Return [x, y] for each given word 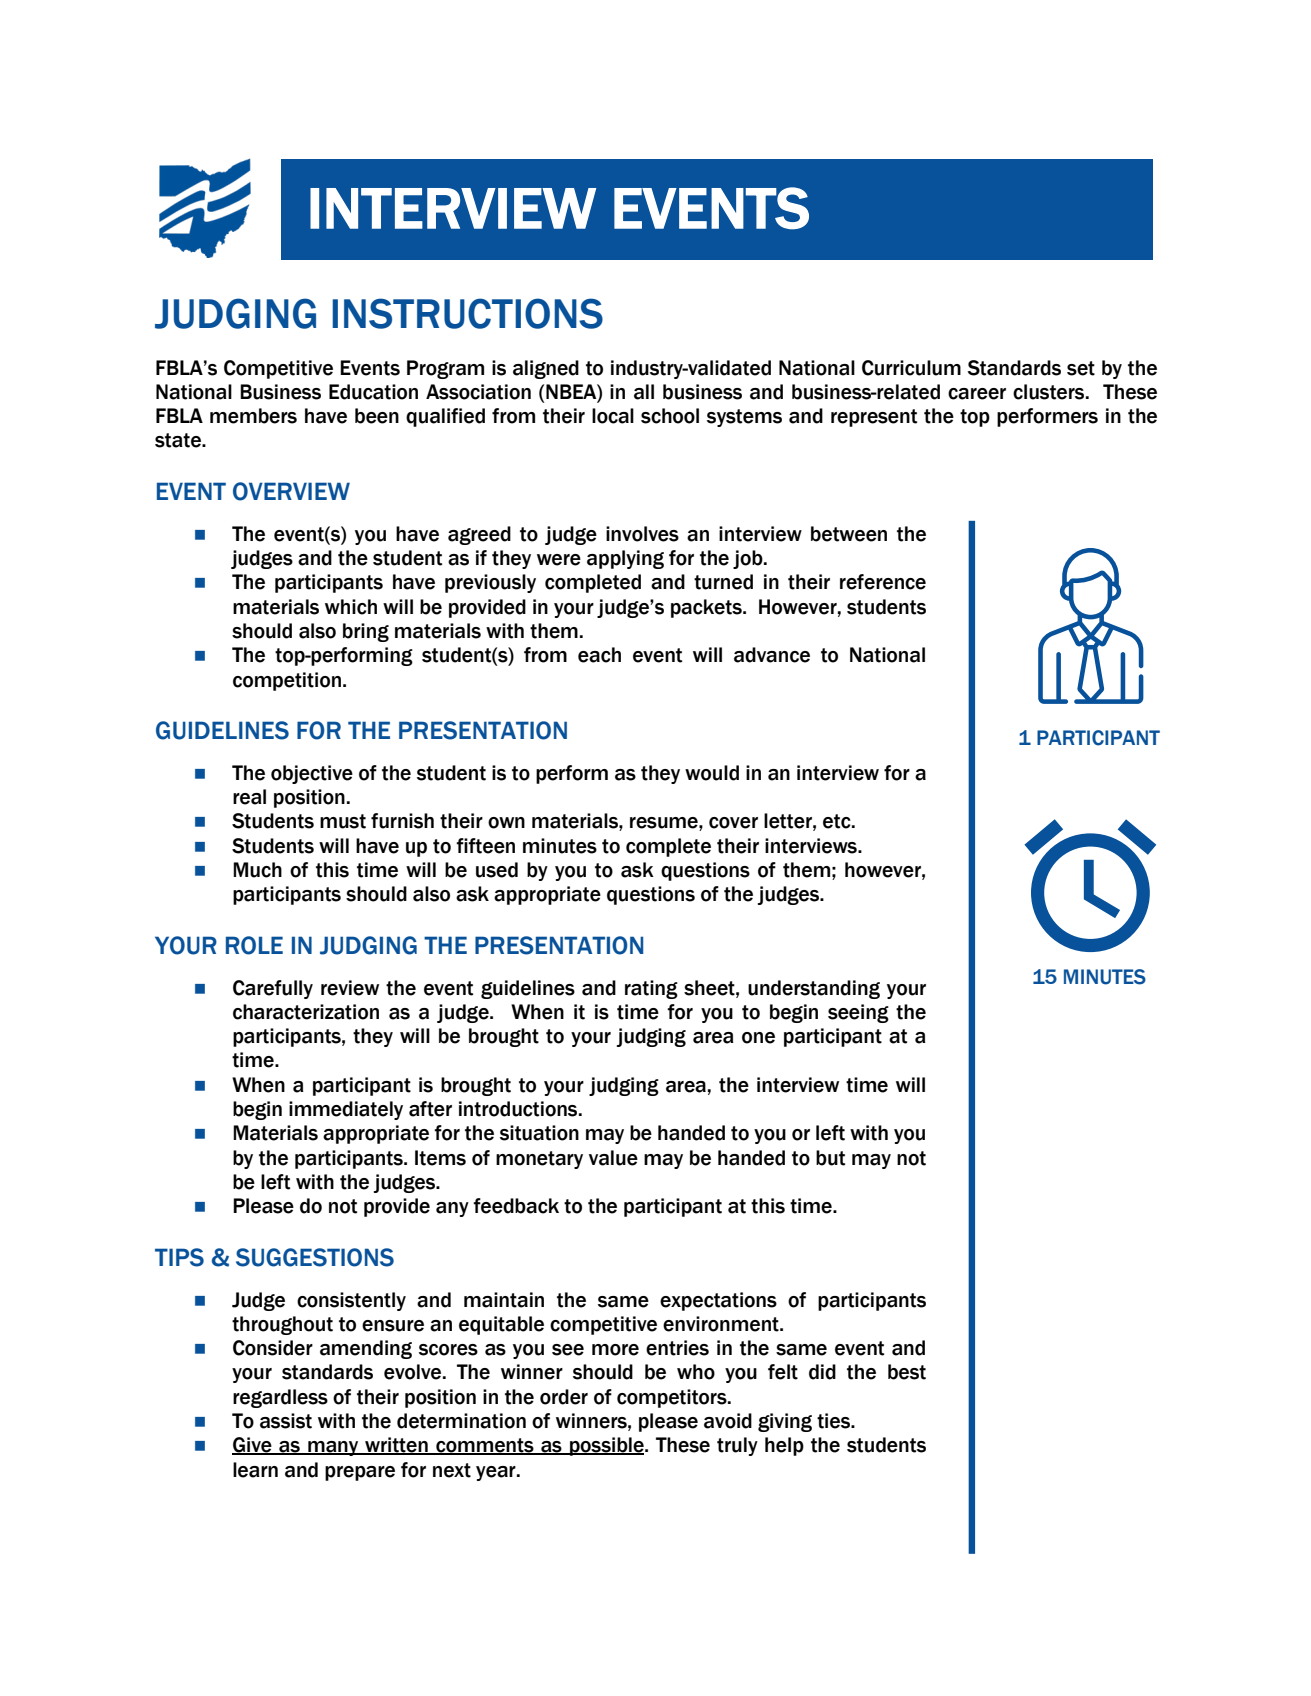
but [830, 1158]
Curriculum [911, 368]
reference [883, 582]
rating [651, 989]
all [644, 392]
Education [373, 392]
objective [312, 774]
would [712, 773]
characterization [306, 1012]
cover [733, 823]
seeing [858, 1013]
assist [286, 1421]
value [613, 1158]
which [351, 607]
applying [625, 559]
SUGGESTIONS [315, 1257]
